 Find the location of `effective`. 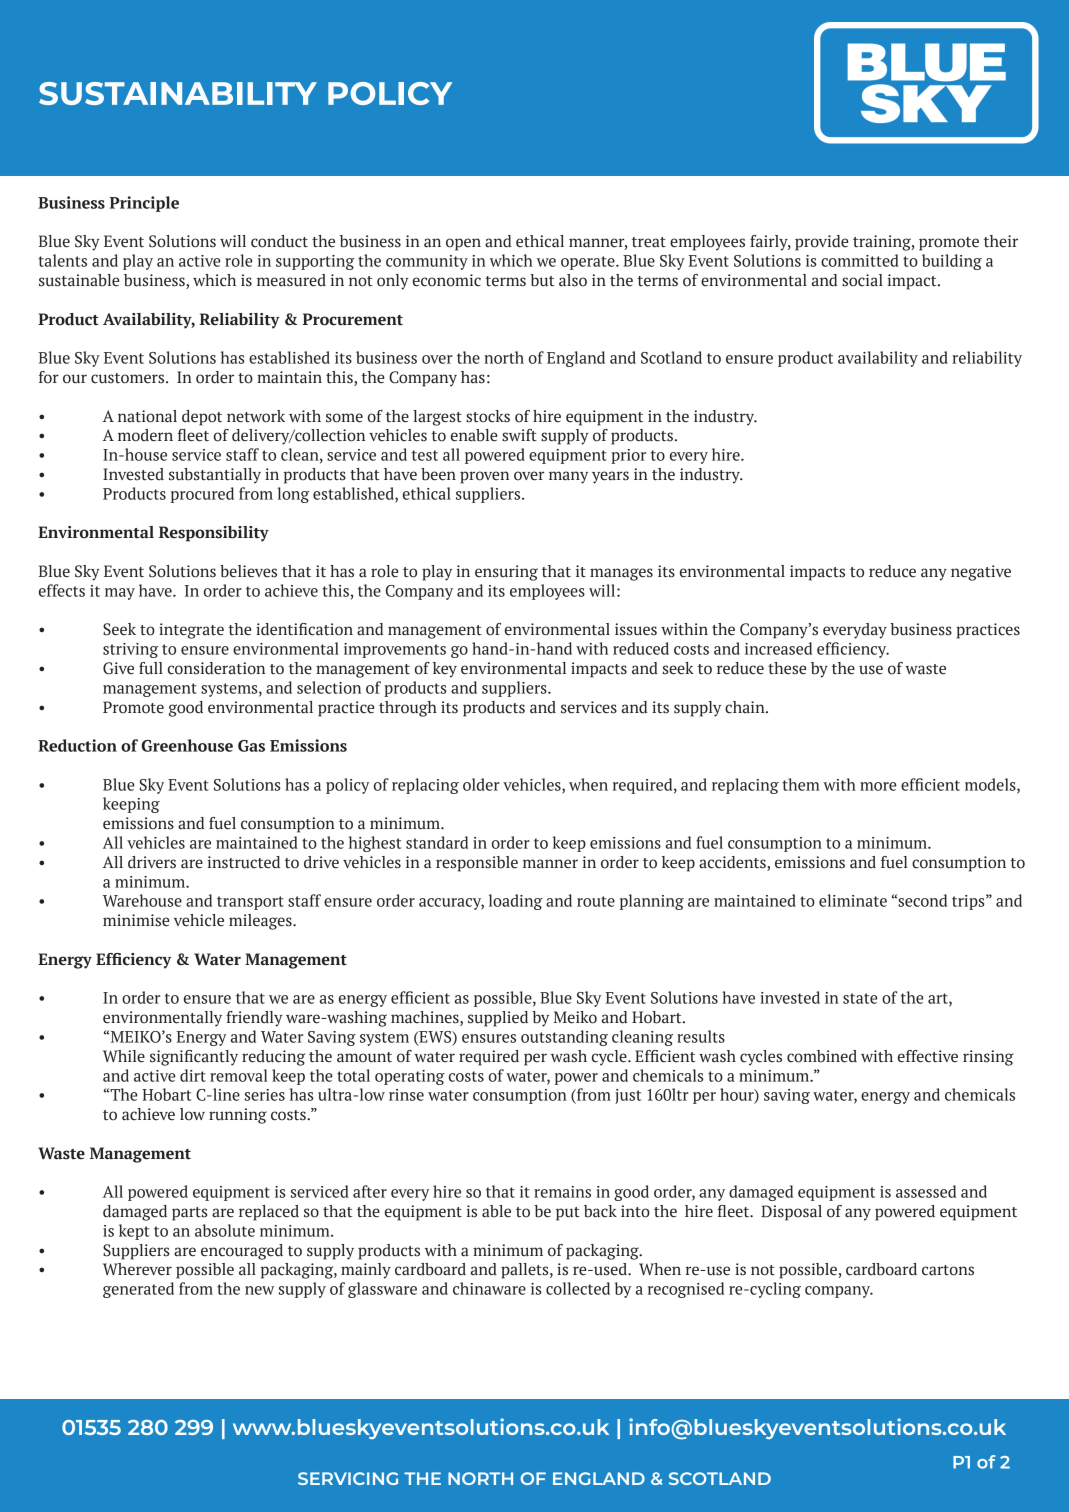

effective is located at coordinates (928, 1056).
